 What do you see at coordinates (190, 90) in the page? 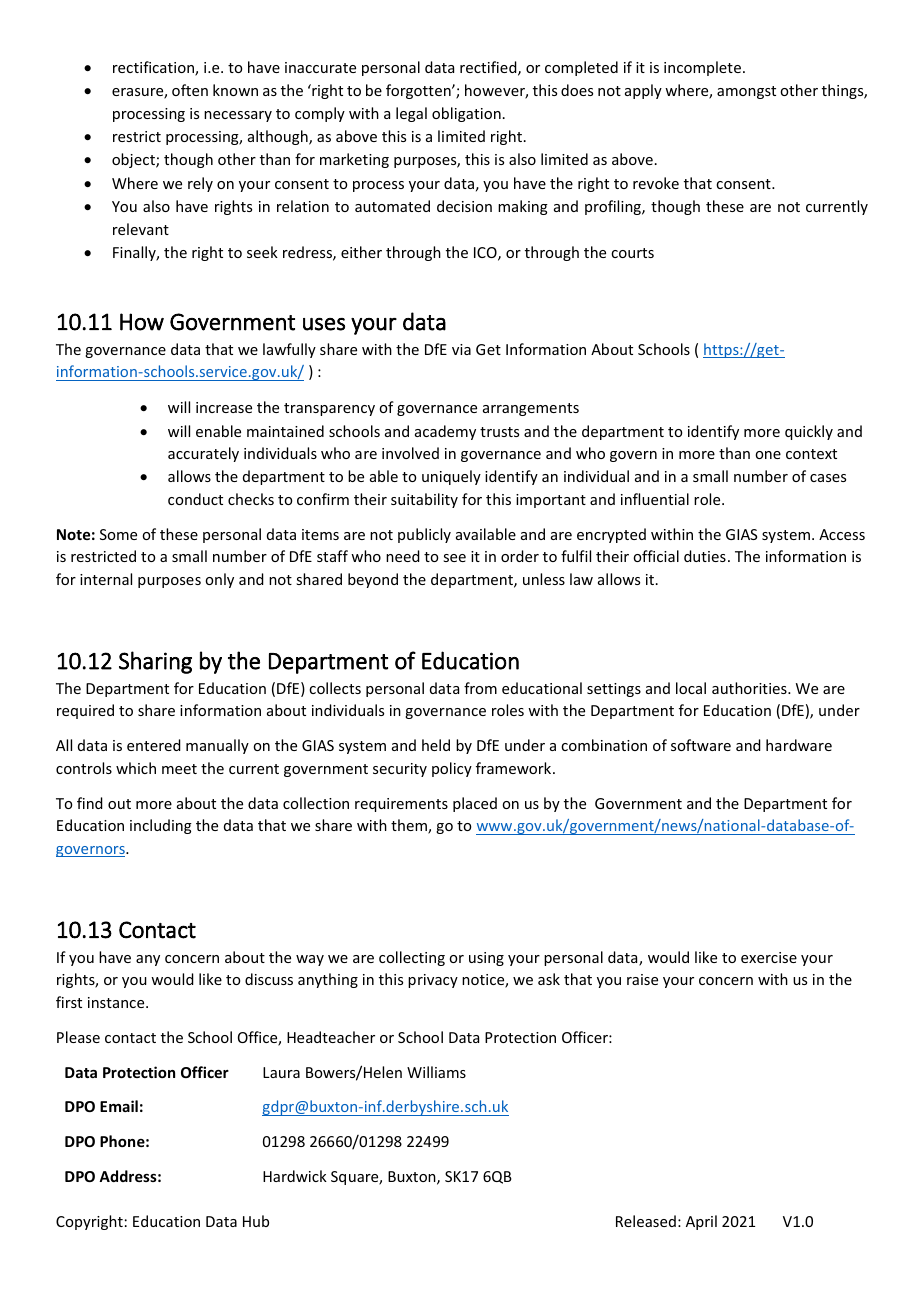
I see `often` at bounding box center [190, 90].
